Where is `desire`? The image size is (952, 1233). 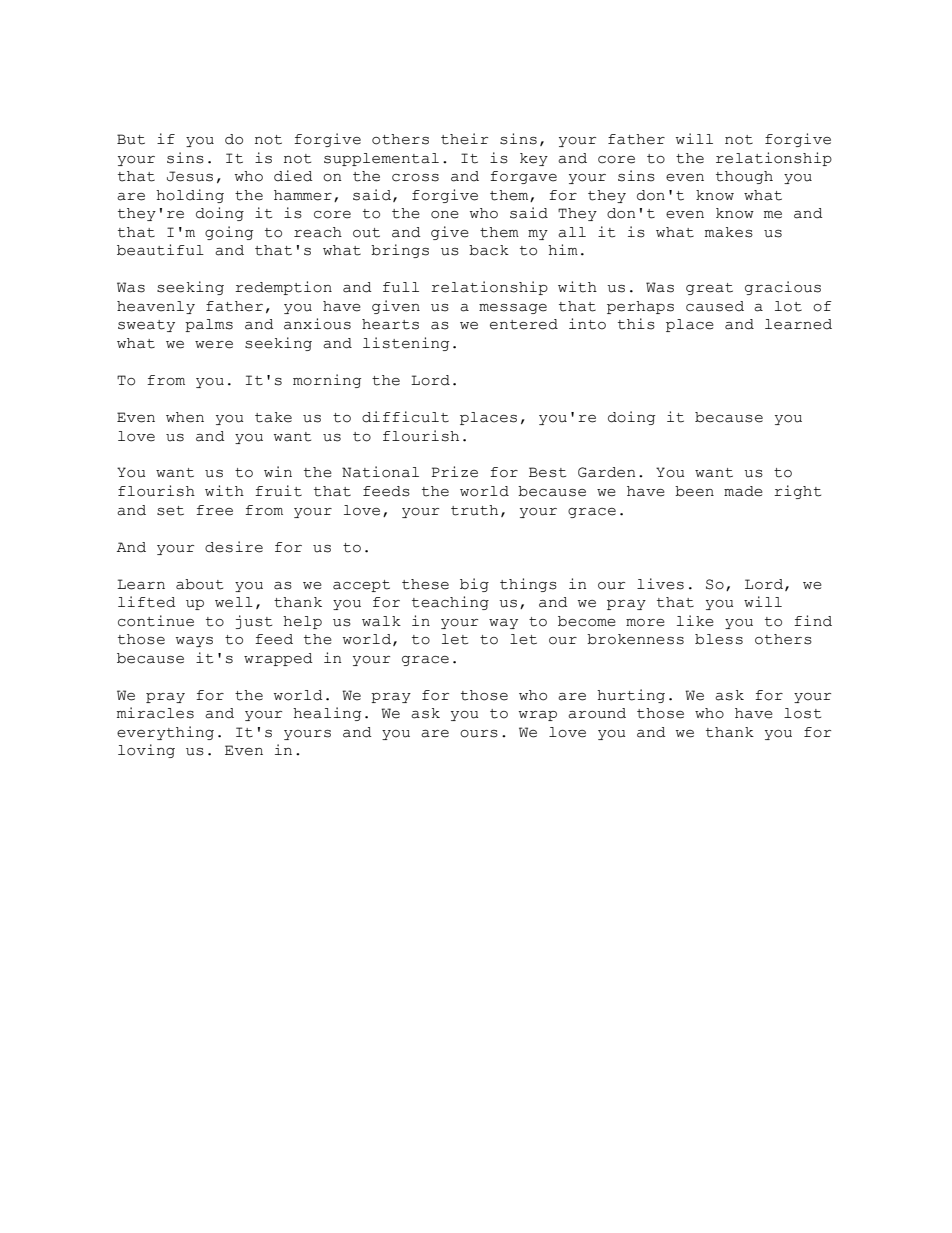 desire is located at coordinates (234, 547).
